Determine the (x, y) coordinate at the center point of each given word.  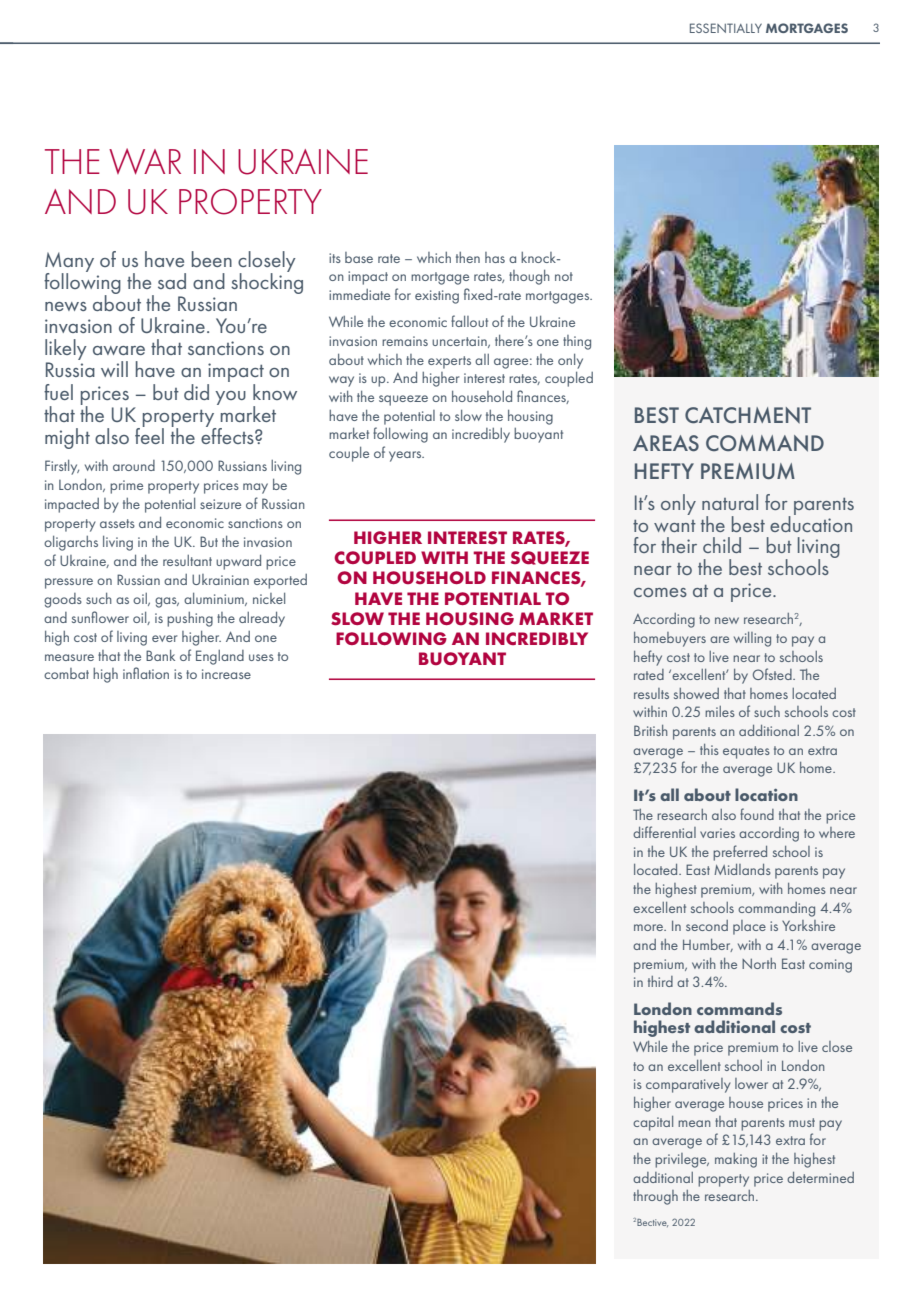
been (212, 259)
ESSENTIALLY (726, 28)
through (655, 1197)
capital (653, 1123)
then (468, 257)
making (736, 1160)
